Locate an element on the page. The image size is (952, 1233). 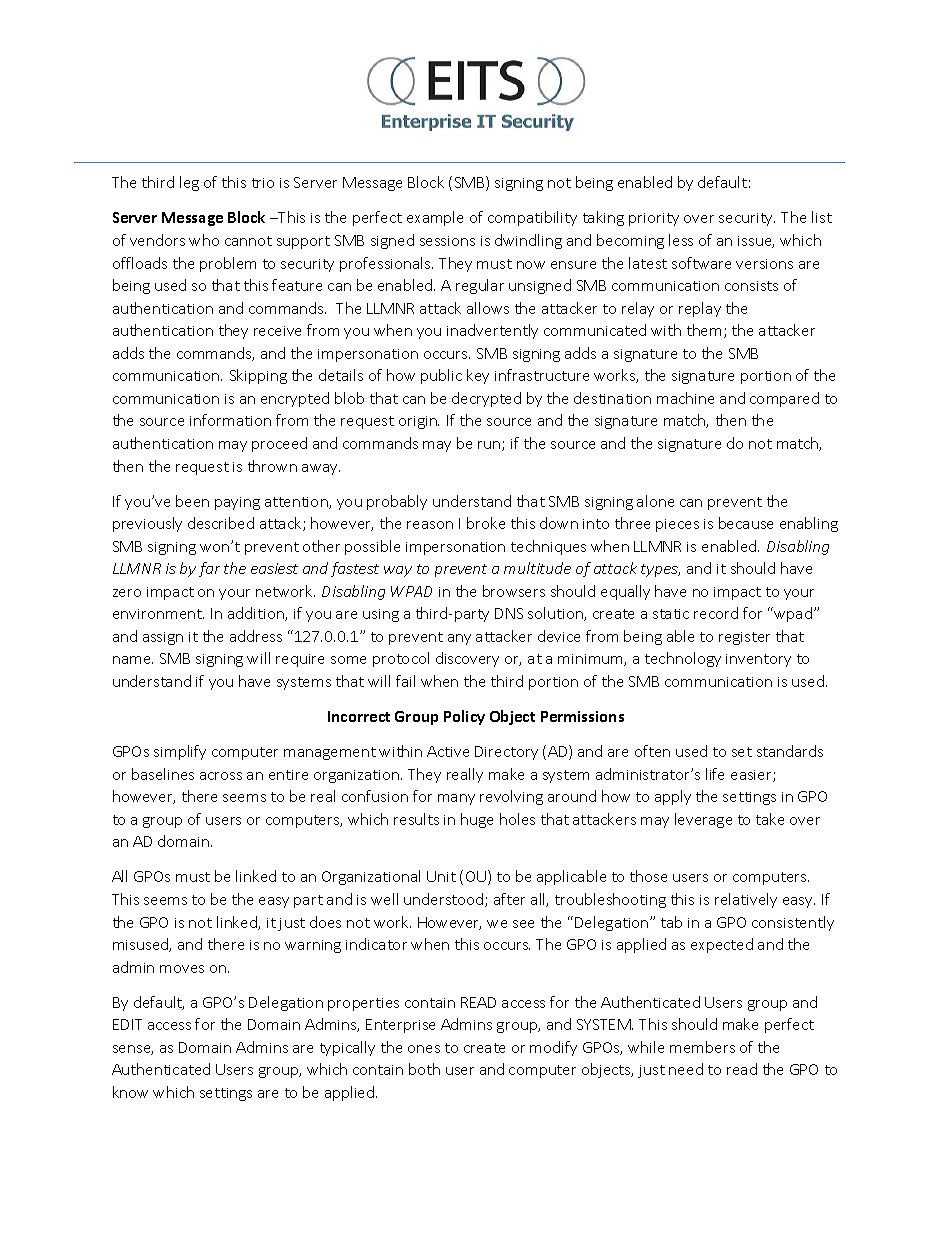
register is located at coordinates (744, 638).
